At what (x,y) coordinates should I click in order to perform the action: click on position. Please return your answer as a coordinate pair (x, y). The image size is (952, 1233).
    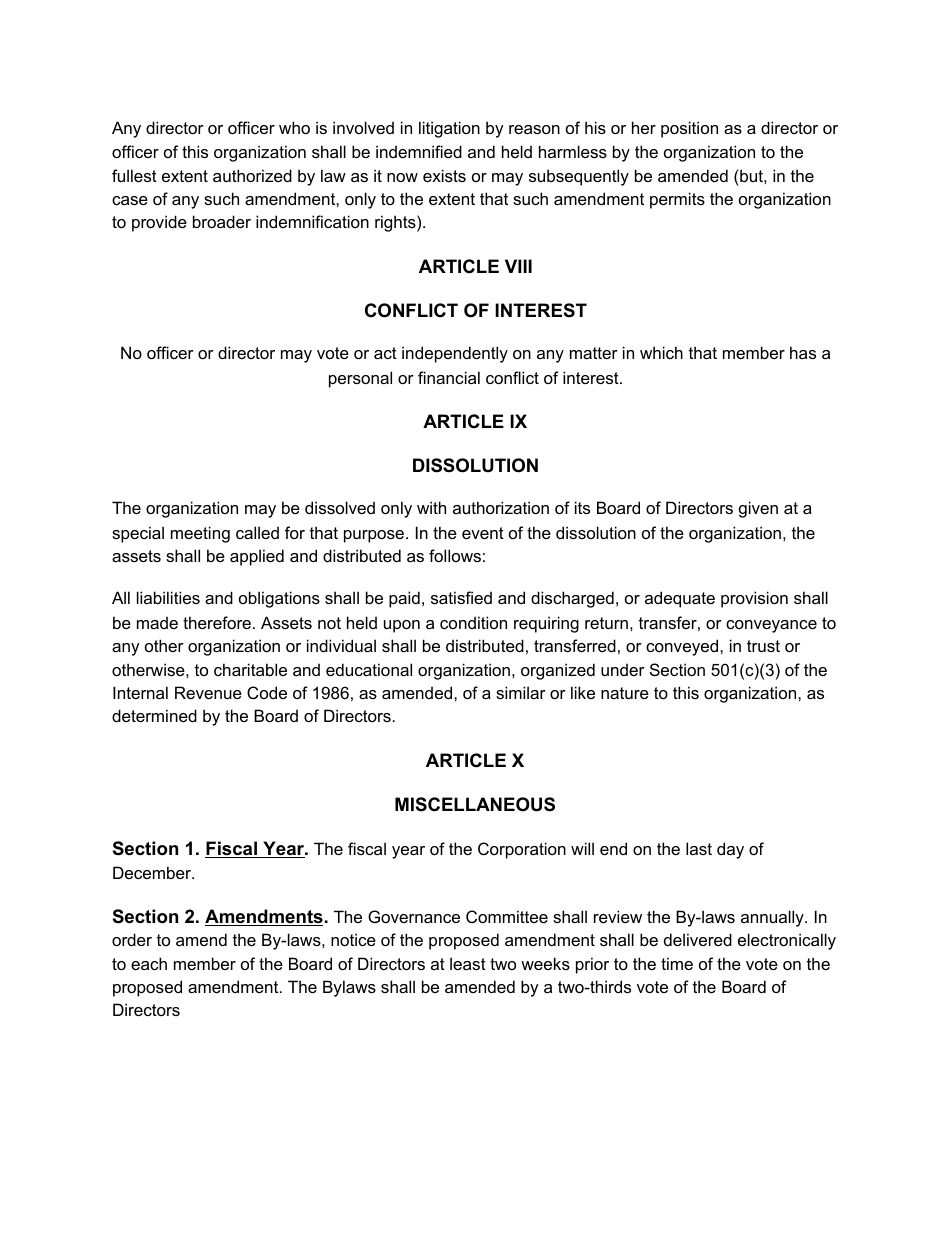
    Looking at the image, I should click on (689, 129).
